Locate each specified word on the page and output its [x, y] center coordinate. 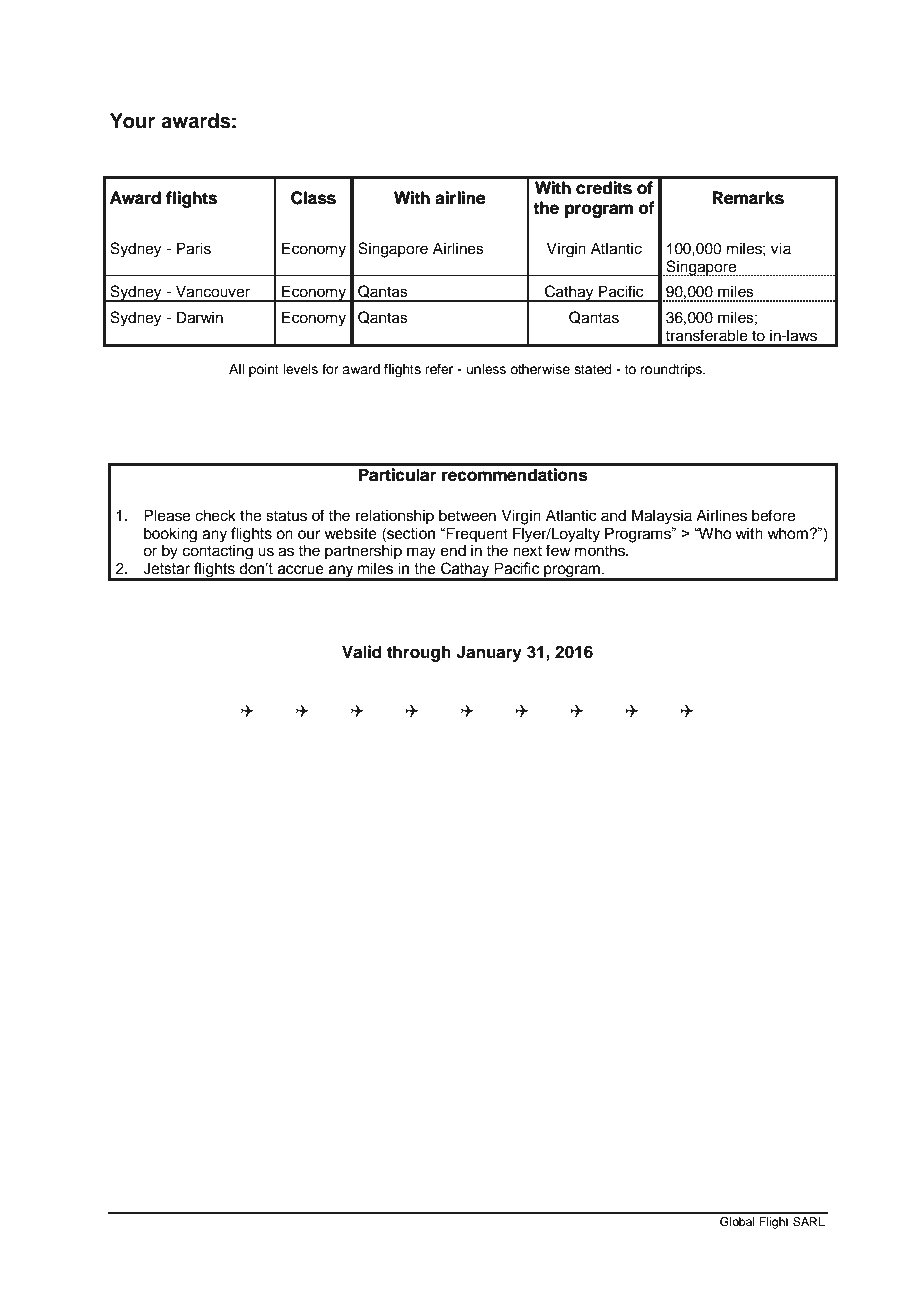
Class [313, 198]
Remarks [748, 198]
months [601, 550]
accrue [301, 570]
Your [132, 121]
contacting [218, 552]
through [419, 653]
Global [737, 1222]
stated [592, 369]
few [558, 550]
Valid [362, 652]
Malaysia [662, 517]
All [236, 369]
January [489, 653]
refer [439, 369]
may [421, 553]
